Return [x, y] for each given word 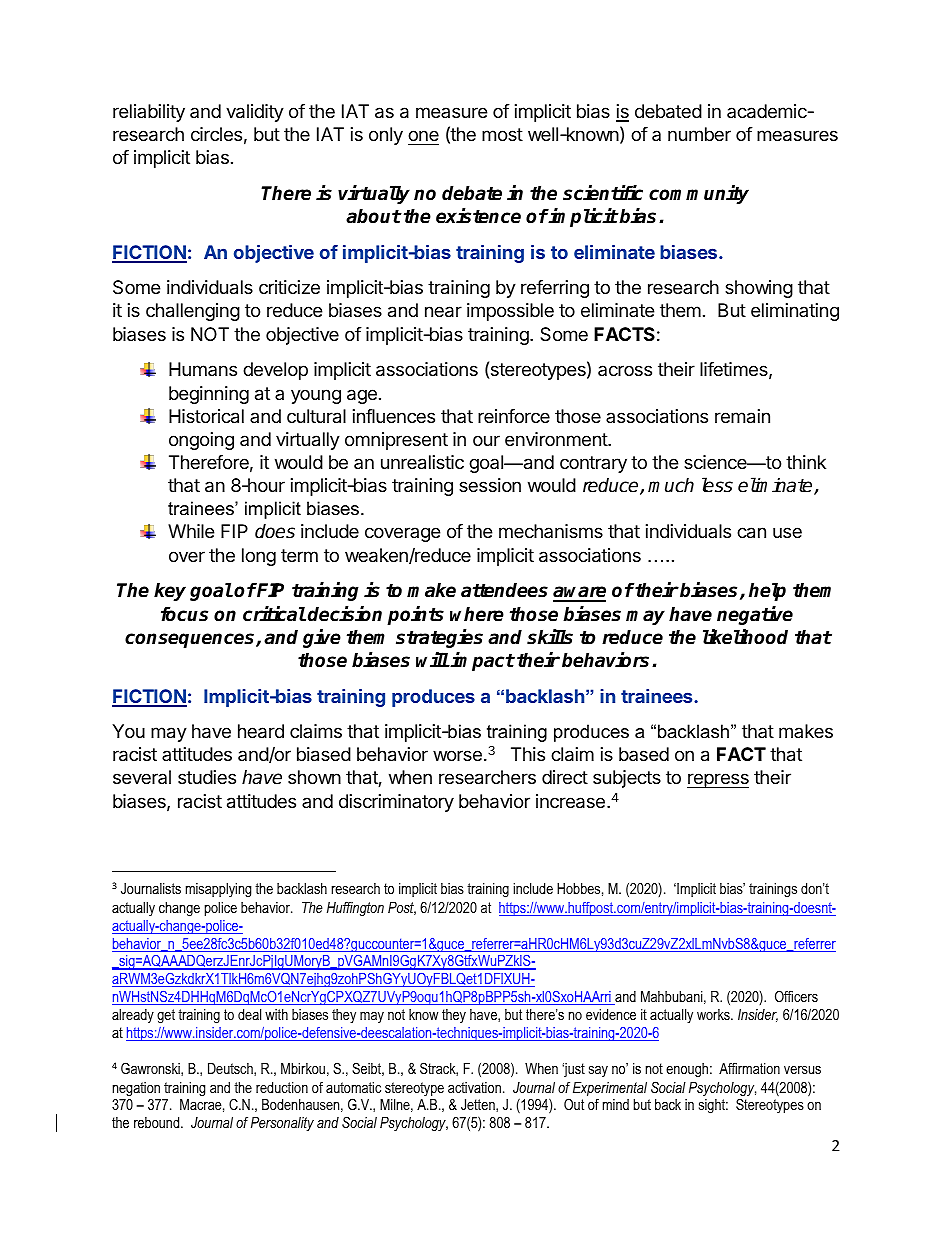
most [502, 134]
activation [474, 1087]
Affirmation [749, 1068]
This [528, 754]
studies [207, 777]
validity [255, 113]
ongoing [201, 441]
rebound [158, 1122]
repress [718, 780]
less [717, 485]
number [699, 134]
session [490, 485]
